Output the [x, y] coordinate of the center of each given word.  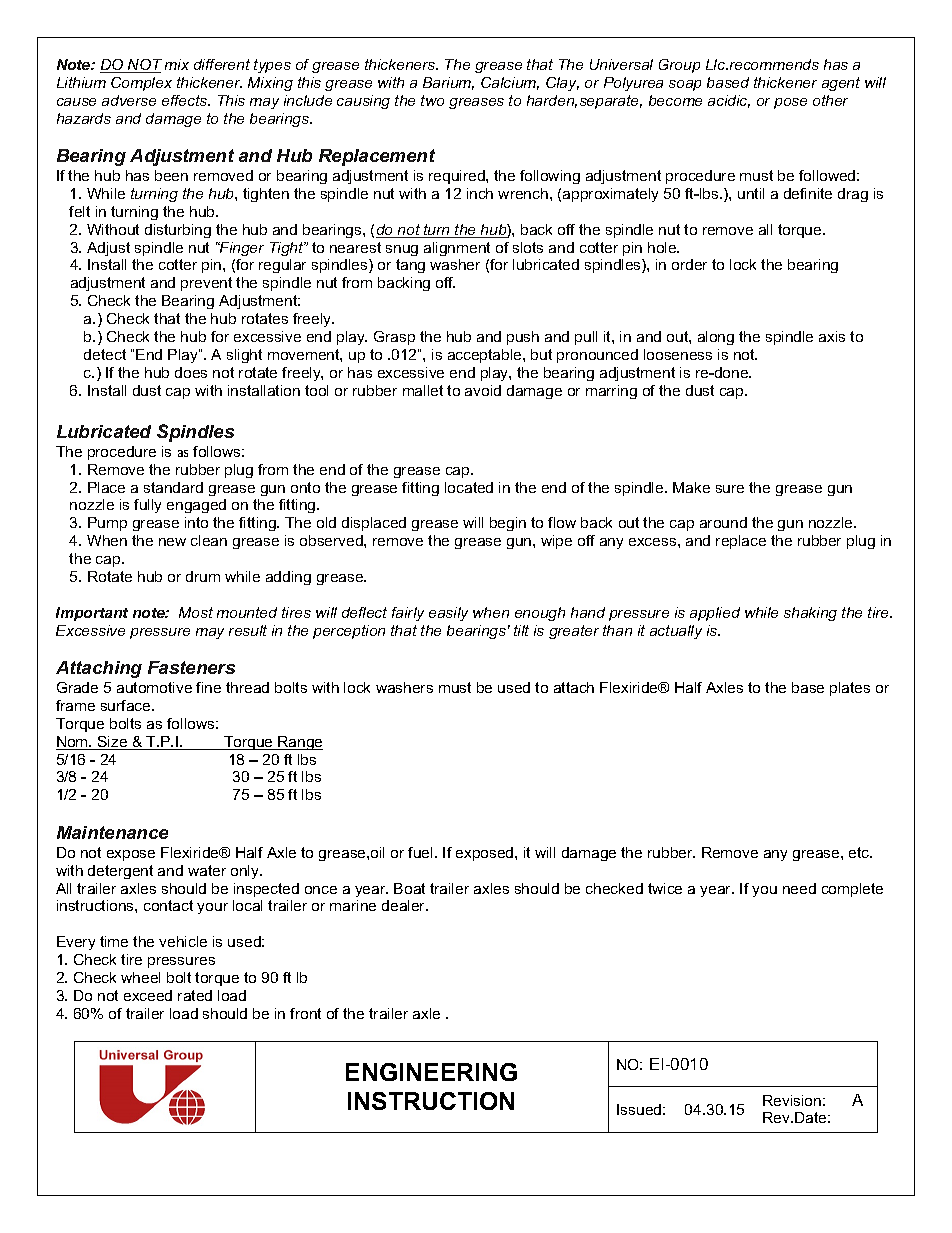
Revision [792, 1100]
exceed [148, 995]
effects [186, 100]
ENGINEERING [431, 1072]
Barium [448, 83]
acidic [729, 101]
